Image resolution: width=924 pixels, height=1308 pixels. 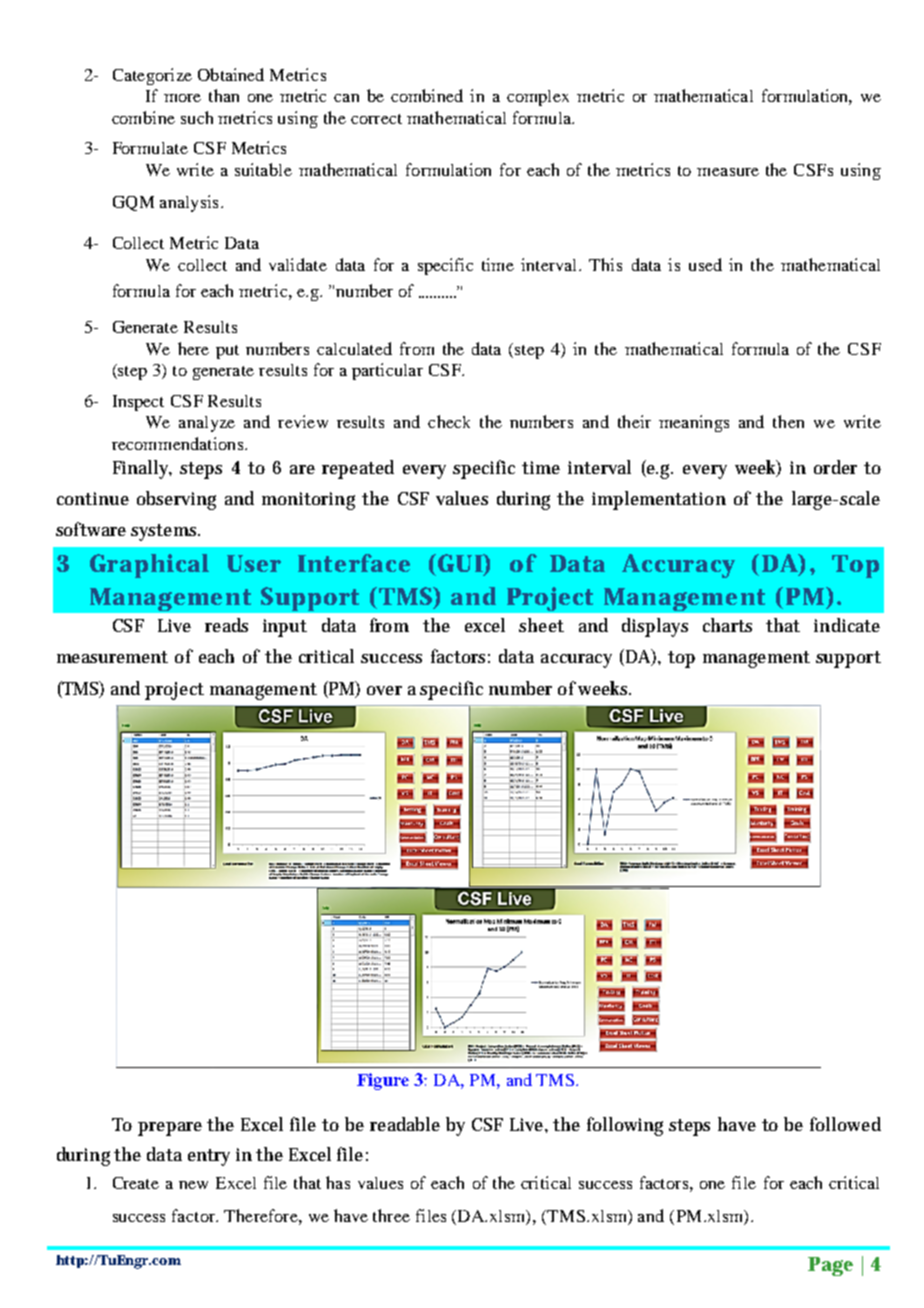 I want to click on more, so click(x=182, y=98).
